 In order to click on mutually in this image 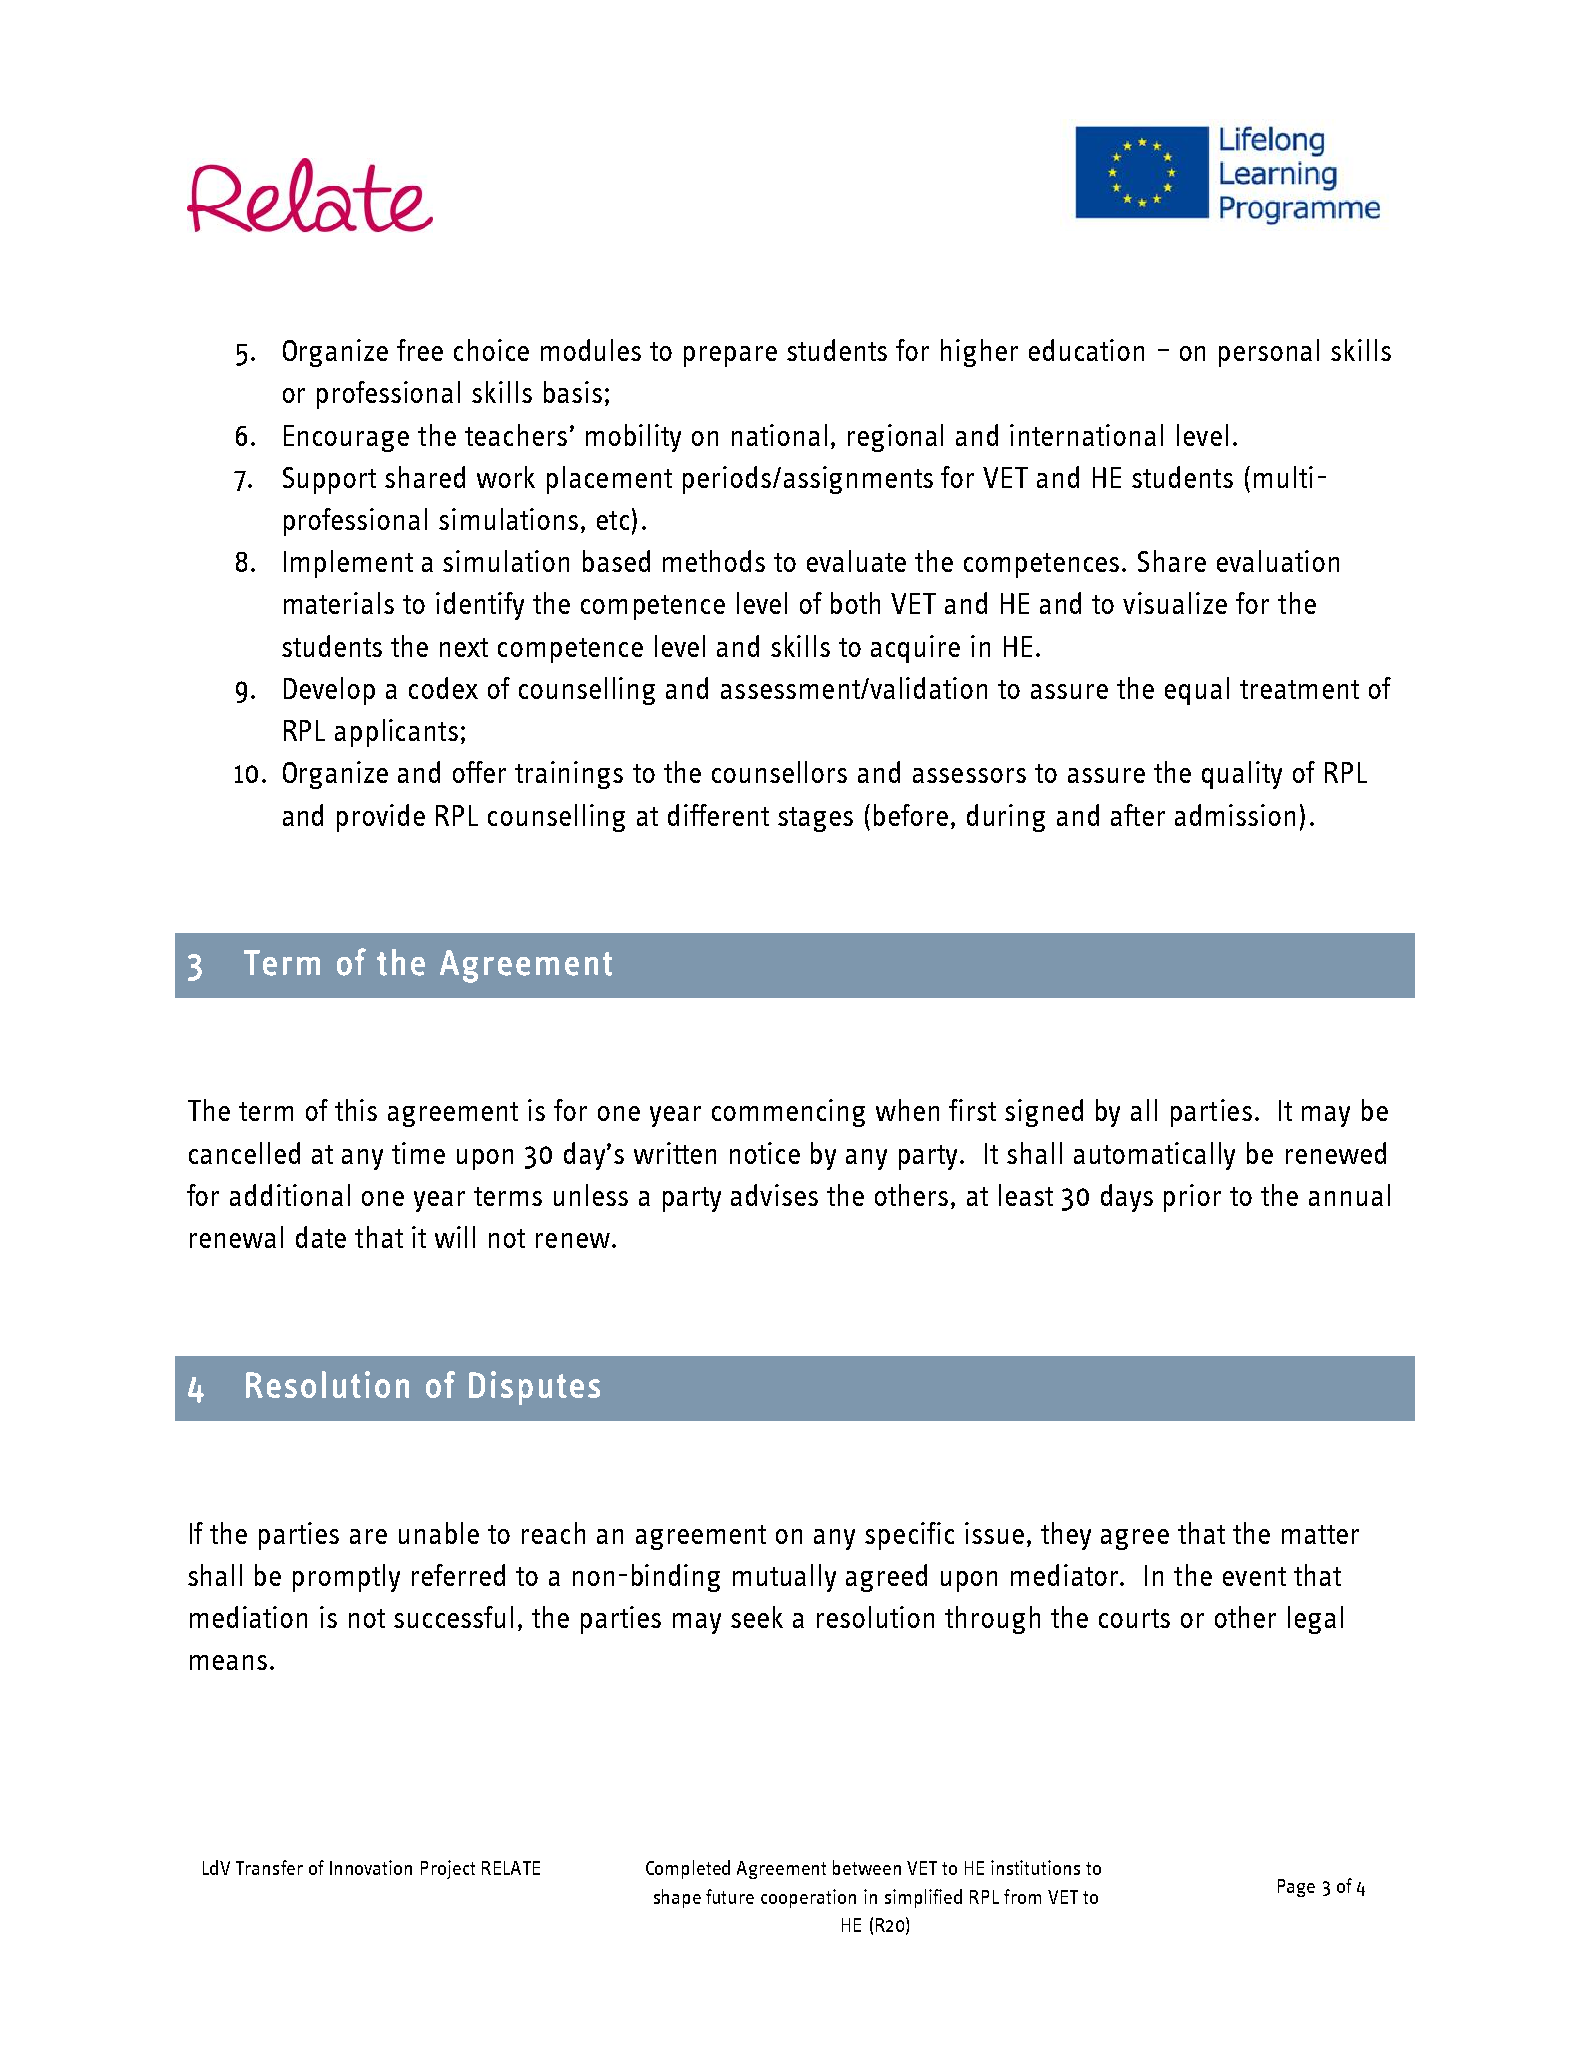, I will do `click(784, 1578)`.
